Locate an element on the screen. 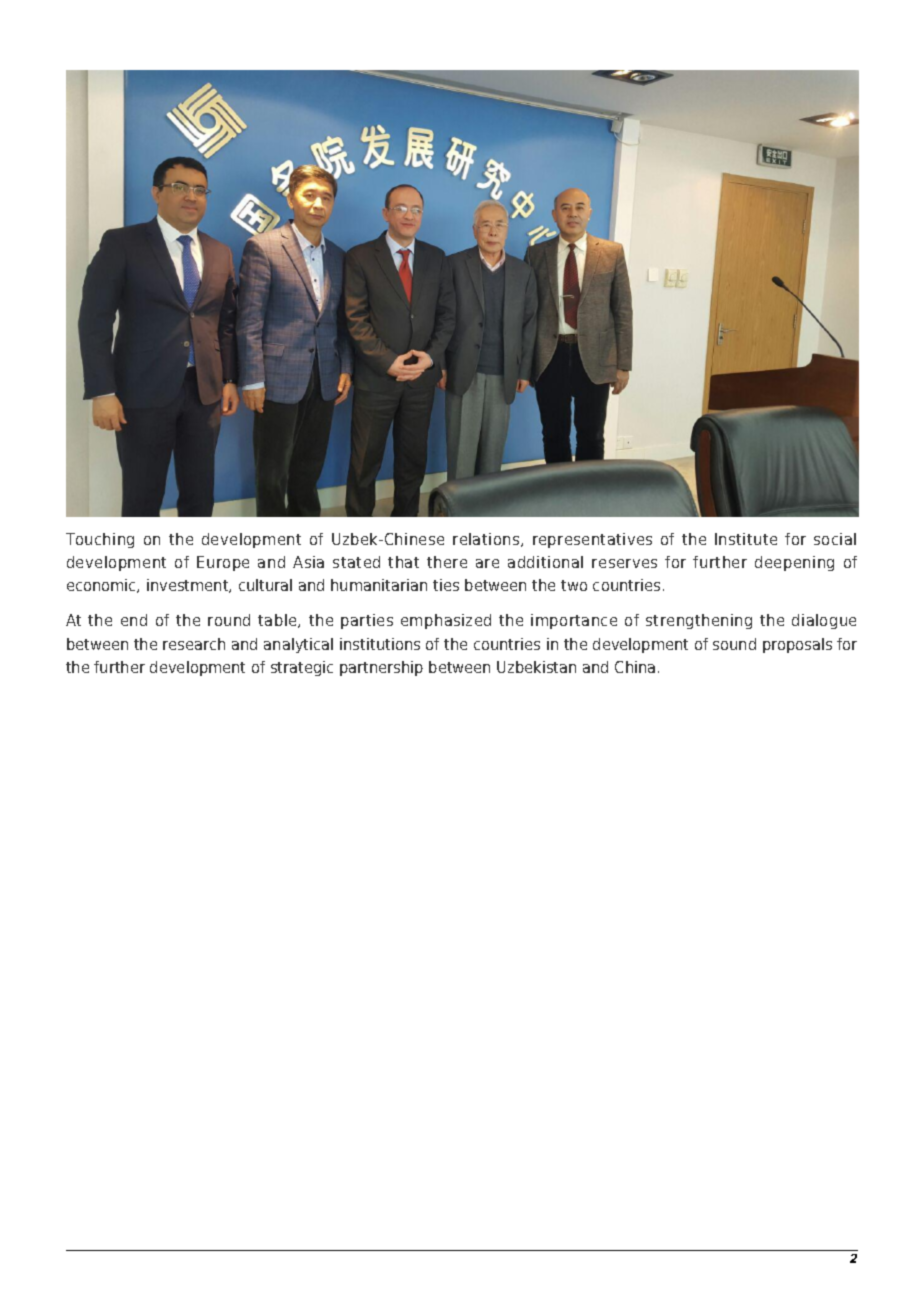  institutions is located at coordinates (380, 644).
